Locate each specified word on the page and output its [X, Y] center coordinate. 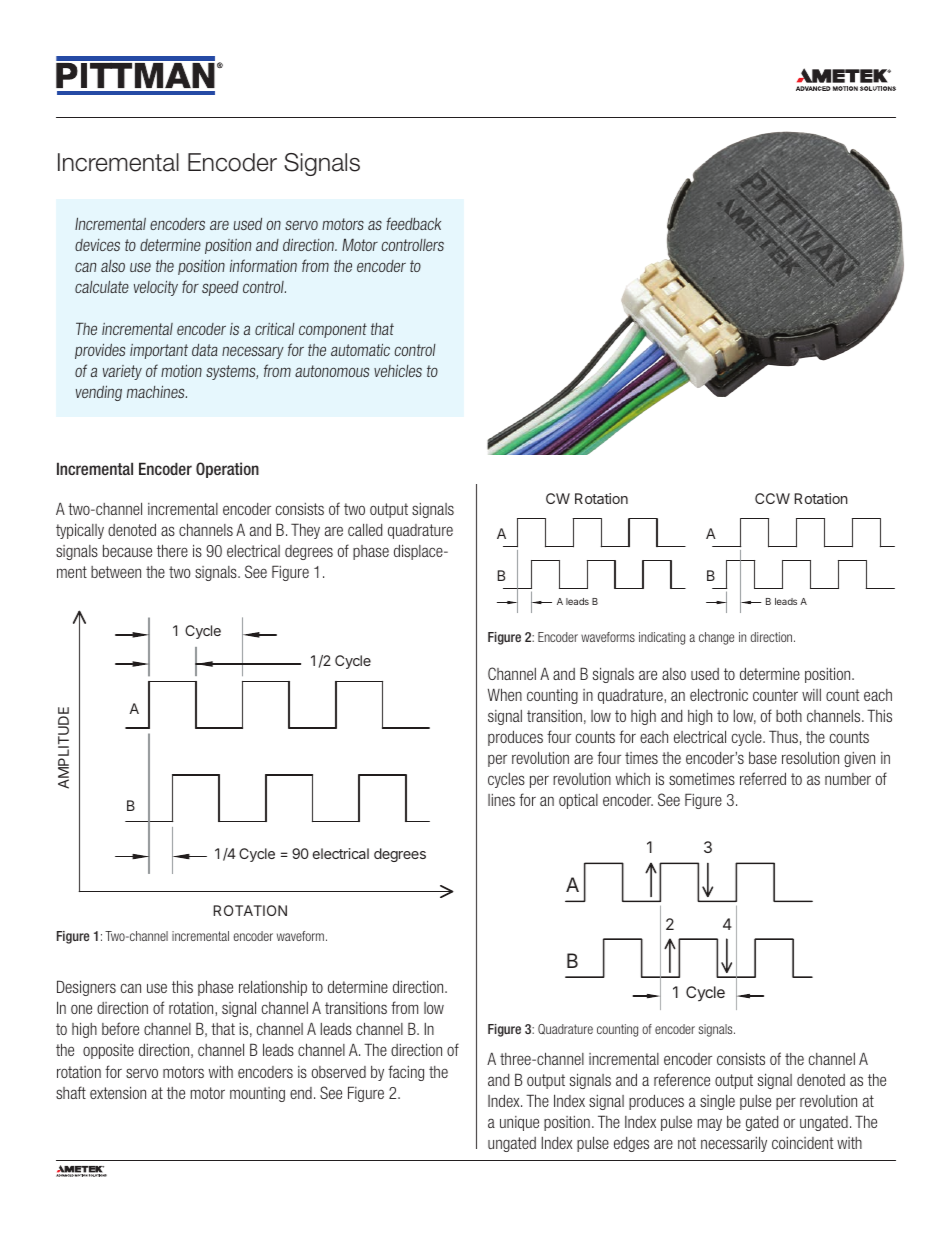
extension [118, 1092]
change [716, 638]
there [172, 550]
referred [763, 778]
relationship [273, 988]
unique [519, 1123]
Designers [86, 988]
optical [578, 801]
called [365, 529]
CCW [772, 498]
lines [501, 800]
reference [682, 1079]
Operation [227, 470]
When [505, 694]
